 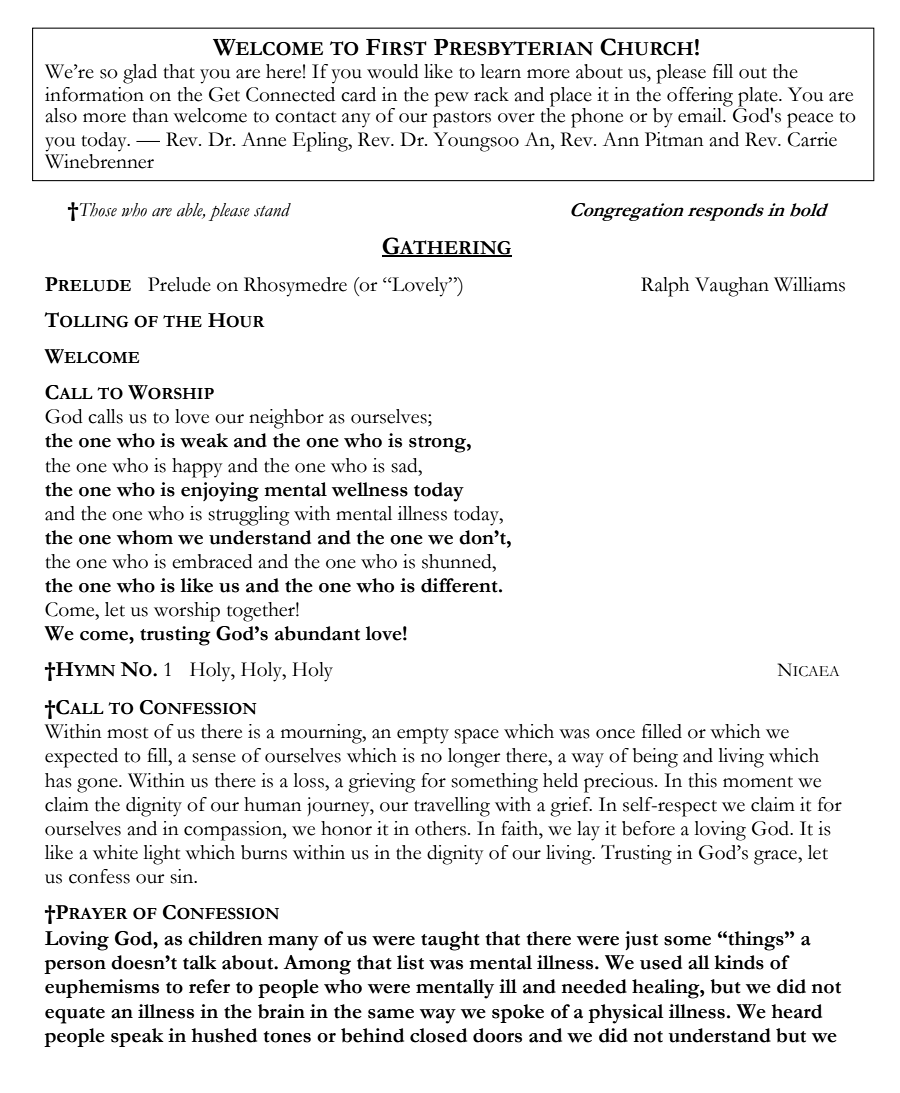 I want to click on kinds, so click(x=739, y=962).
